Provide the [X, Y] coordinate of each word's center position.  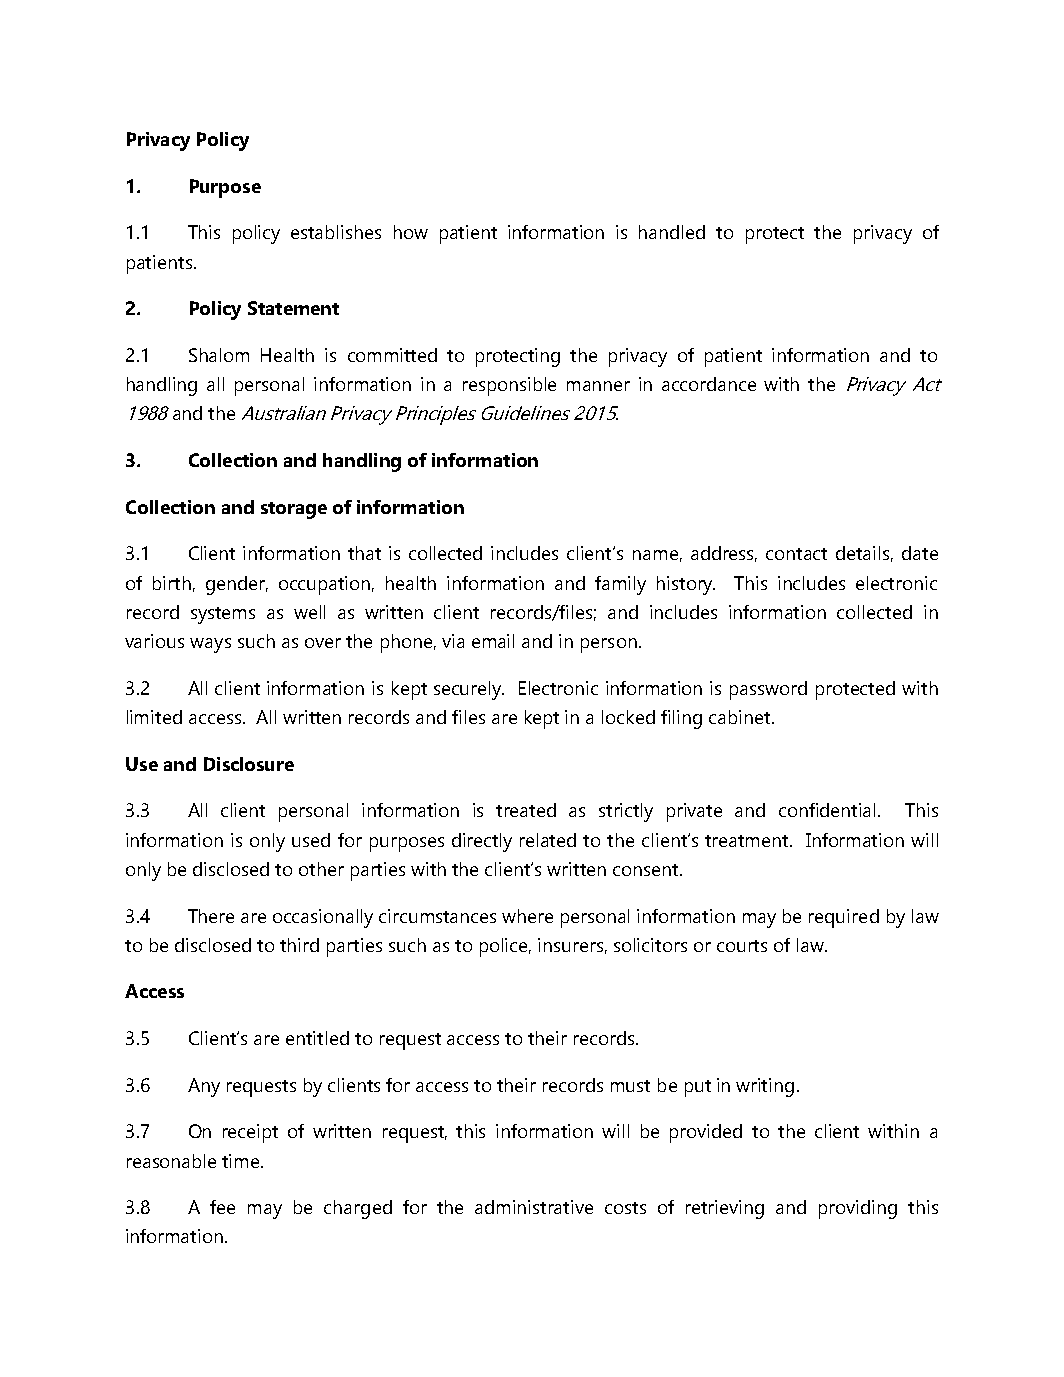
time [242, 1161]
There [211, 916]
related [548, 840]
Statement [293, 308]
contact [796, 554]
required [844, 918]
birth [172, 583]
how [411, 232]
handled [672, 232]
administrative [534, 1207]
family [620, 585]
